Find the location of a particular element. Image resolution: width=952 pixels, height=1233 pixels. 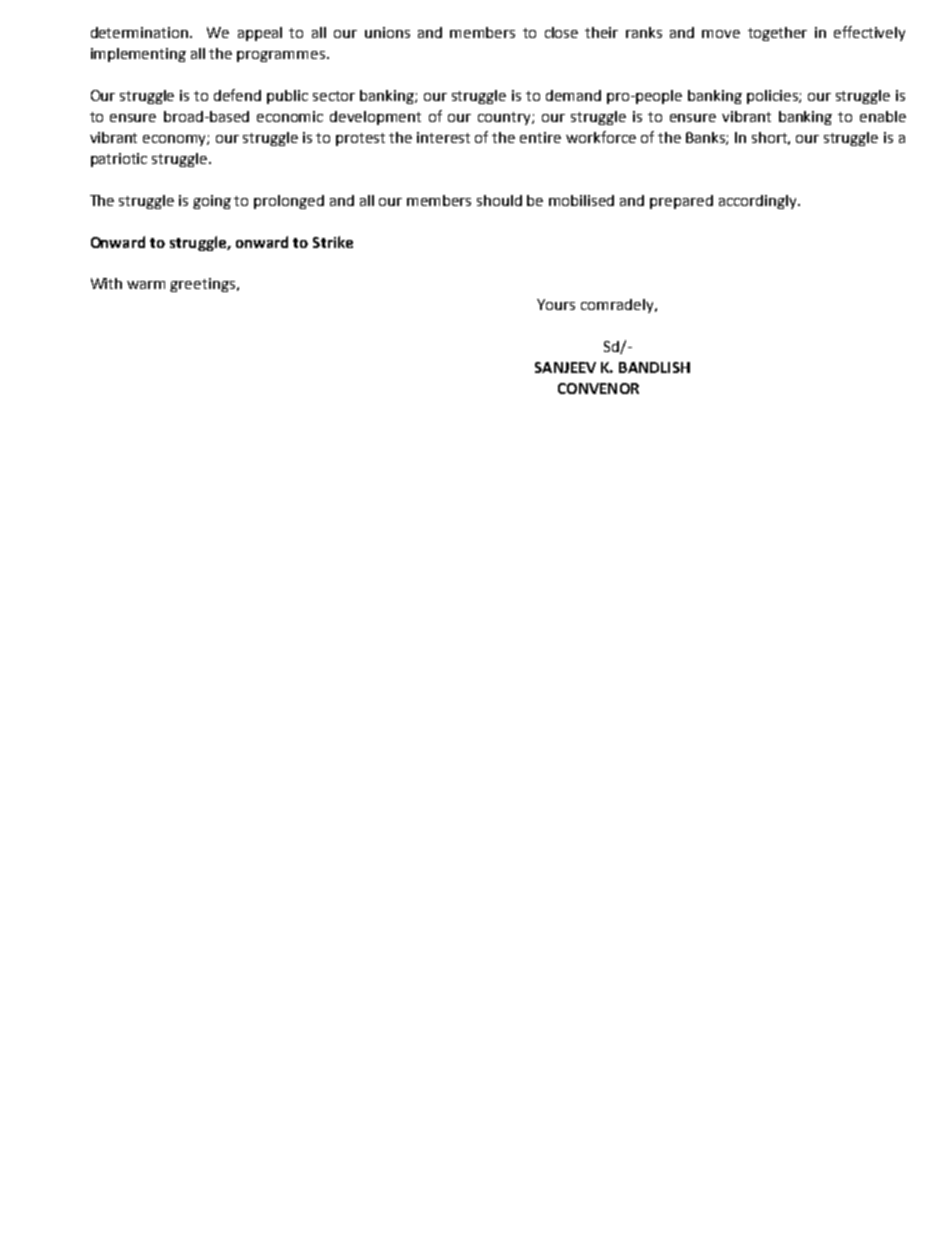

economic is located at coordinates (290, 116).
